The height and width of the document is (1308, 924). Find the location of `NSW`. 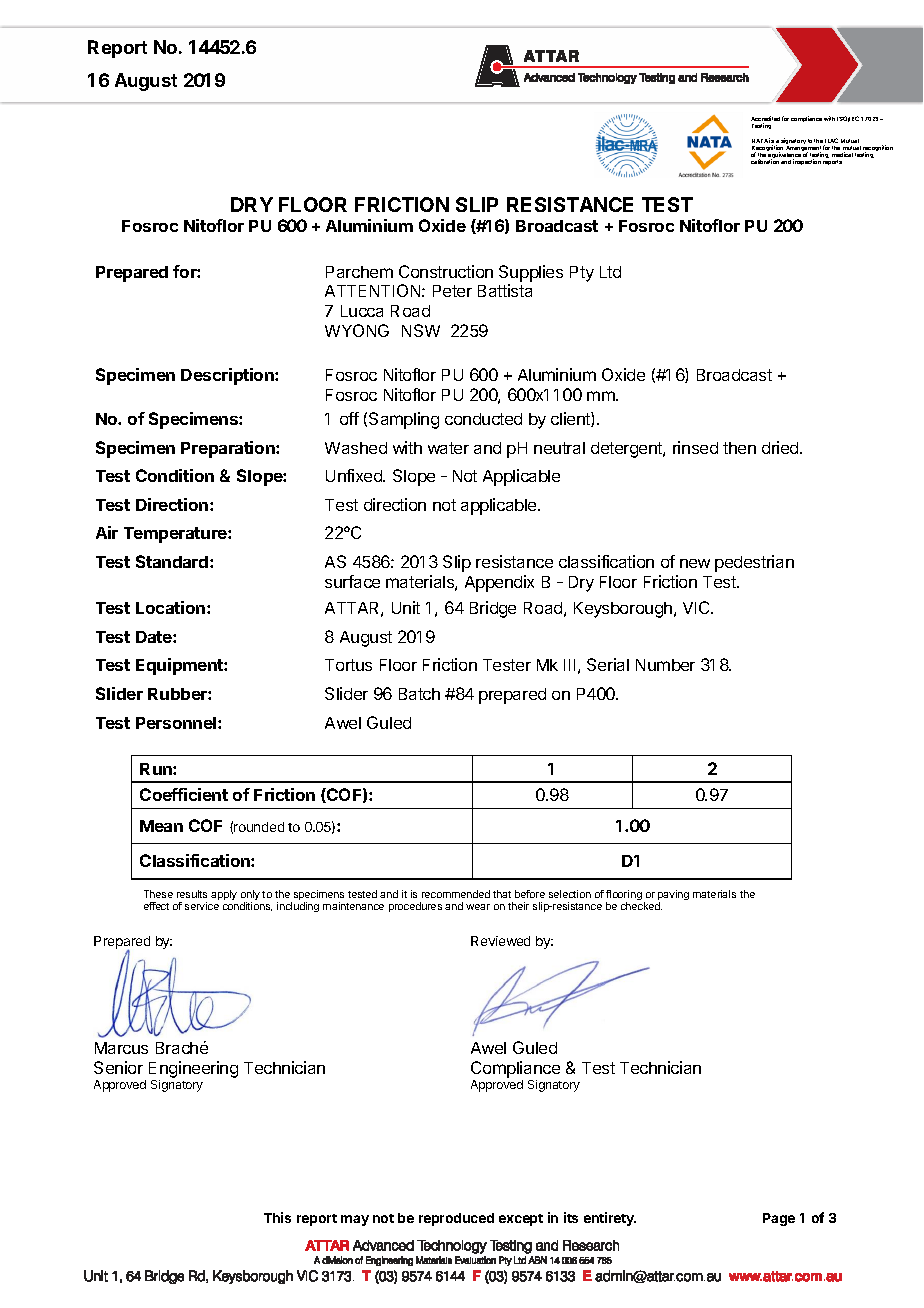

NSW is located at coordinates (421, 330).
